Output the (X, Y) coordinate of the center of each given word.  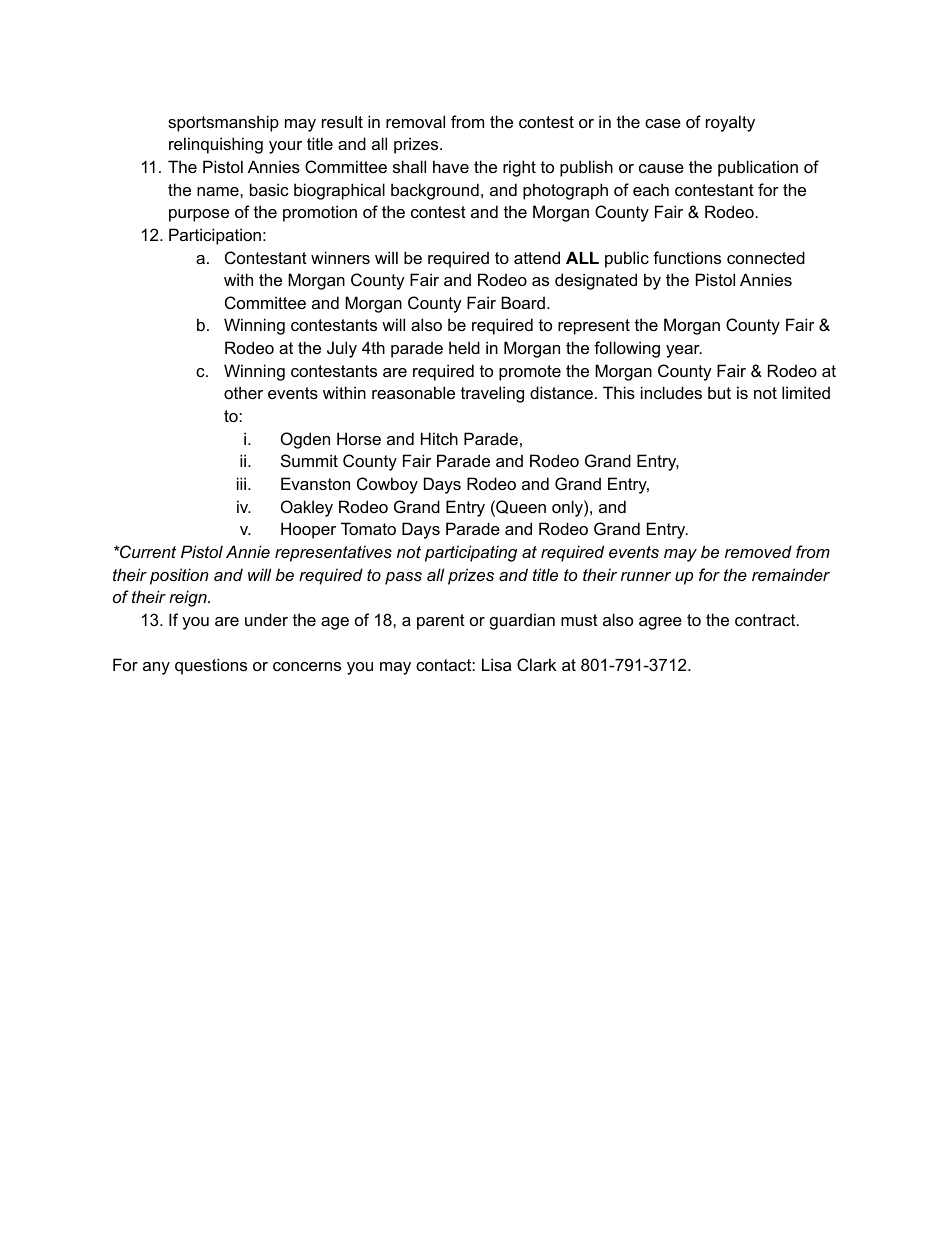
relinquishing (216, 145)
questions (211, 666)
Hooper (308, 530)
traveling (492, 394)
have (451, 166)
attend (537, 257)
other (243, 392)
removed (758, 551)
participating (471, 553)
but (719, 392)
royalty (730, 123)
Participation (215, 236)
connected (766, 257)
